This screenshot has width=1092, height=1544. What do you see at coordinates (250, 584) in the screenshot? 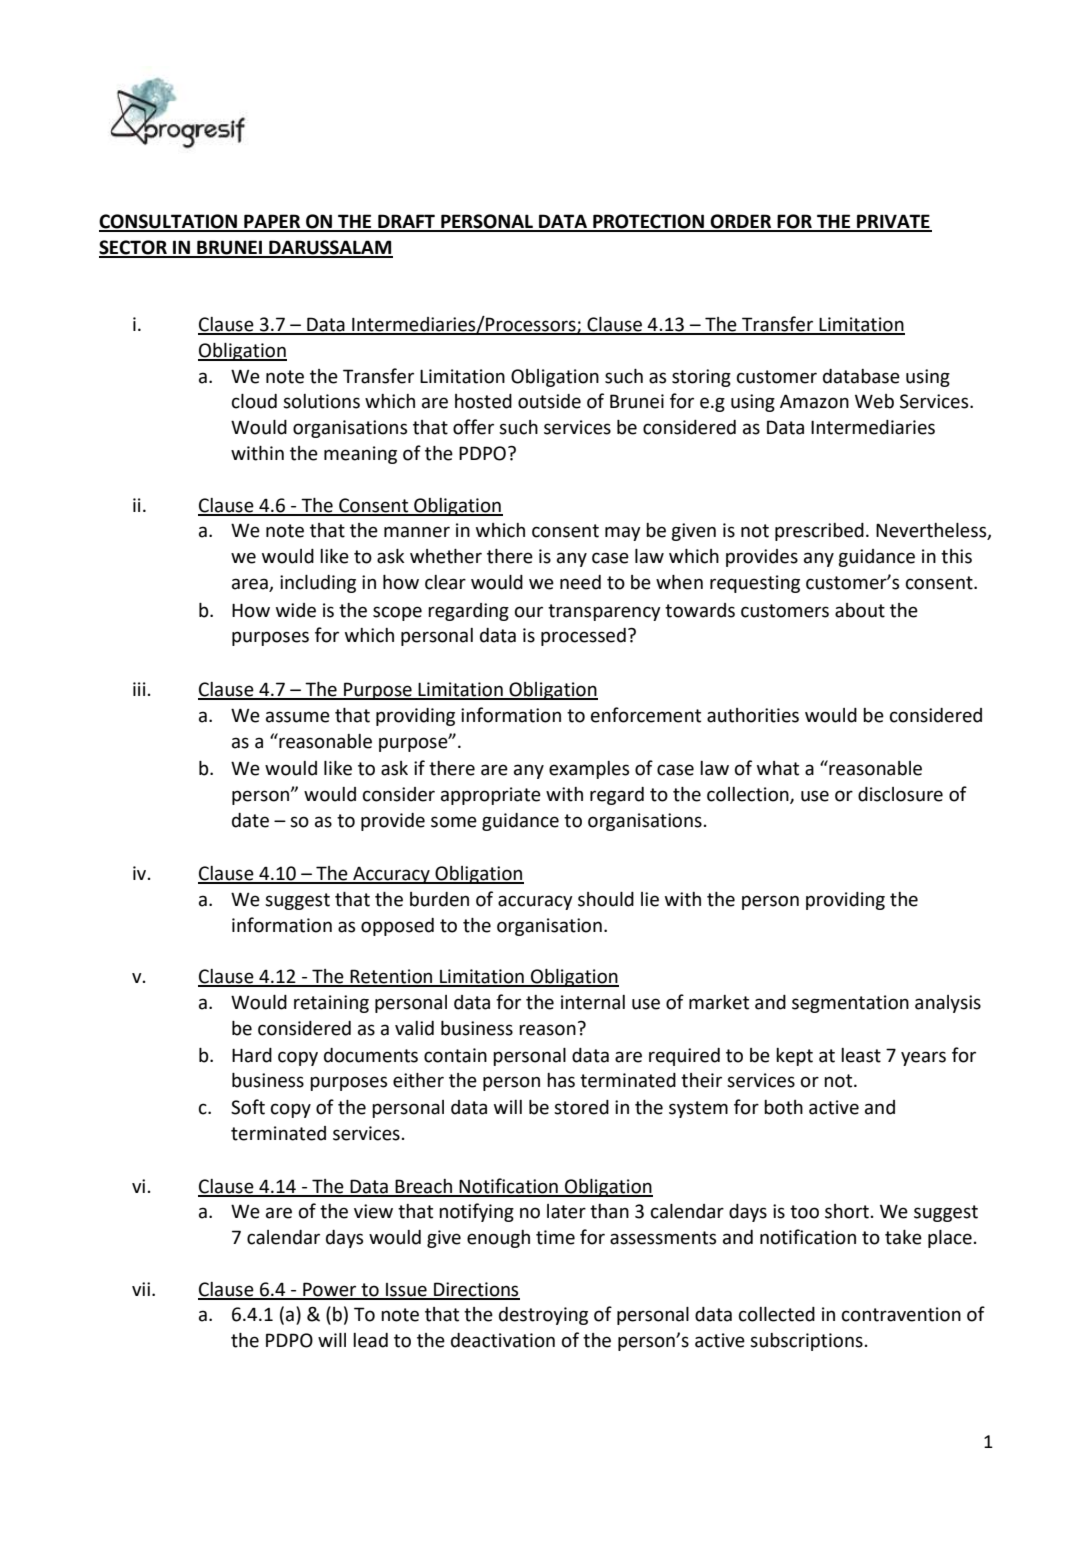
I see `area` at bounding box center [250, 584].
